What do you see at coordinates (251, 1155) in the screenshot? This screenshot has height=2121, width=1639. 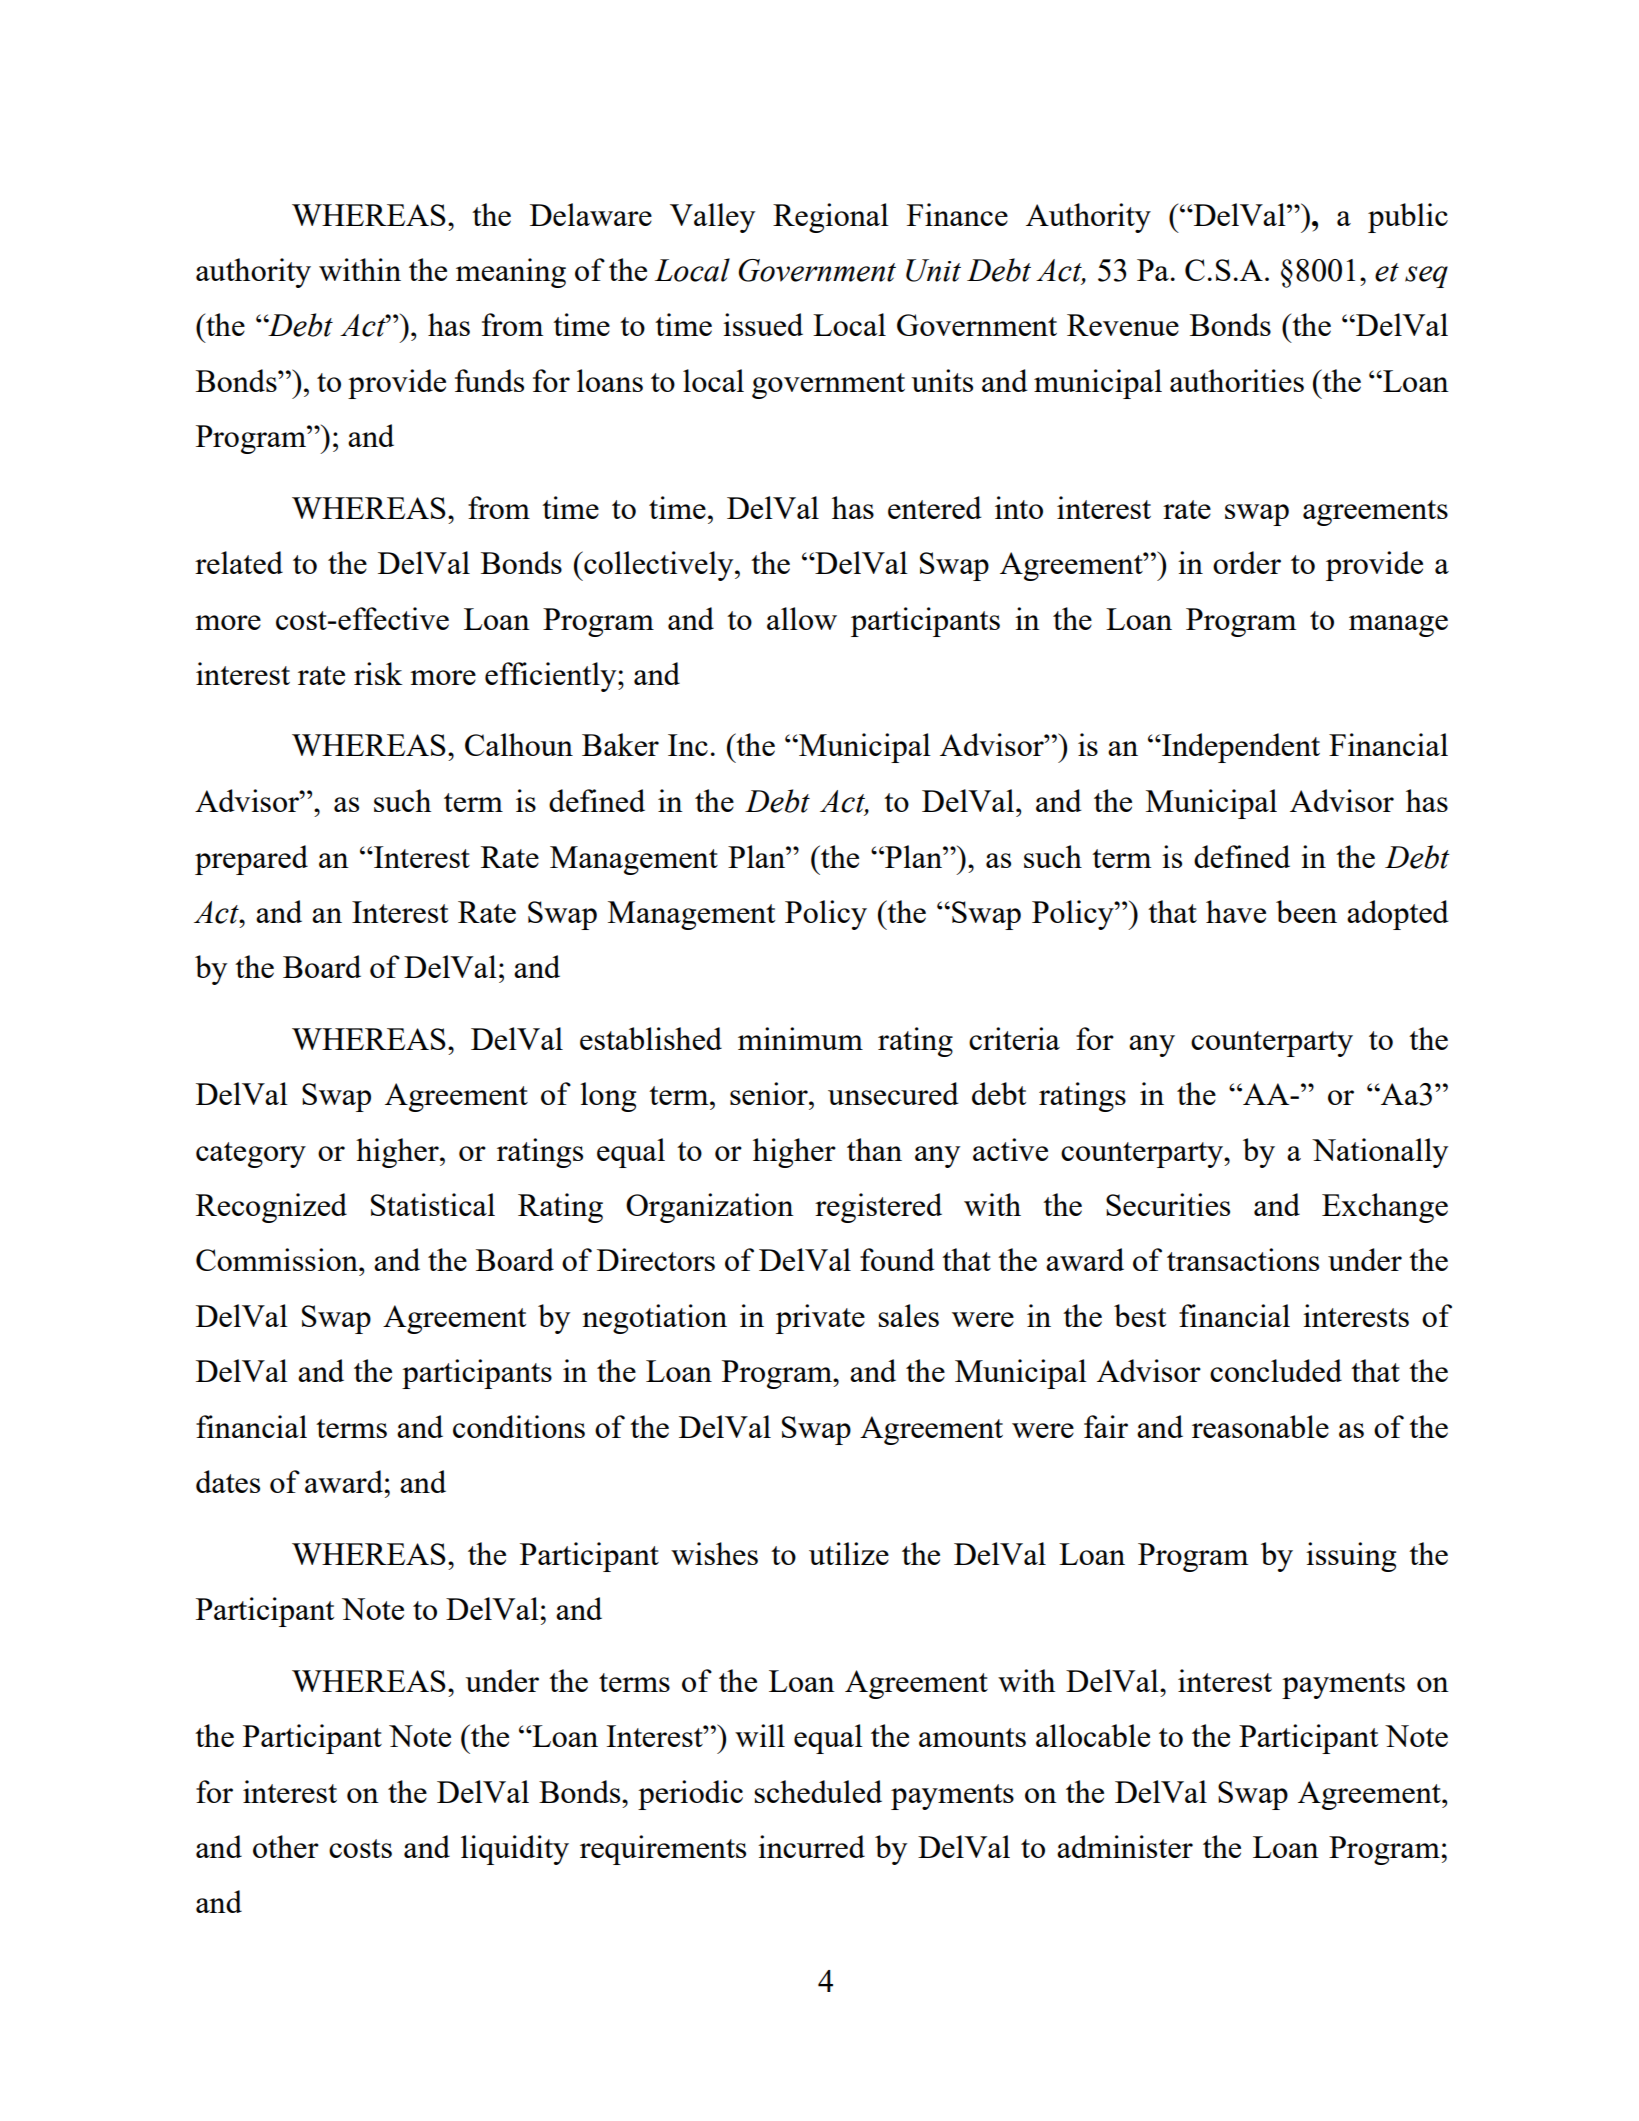 I see `category` at bounding box center [251, 1155].
